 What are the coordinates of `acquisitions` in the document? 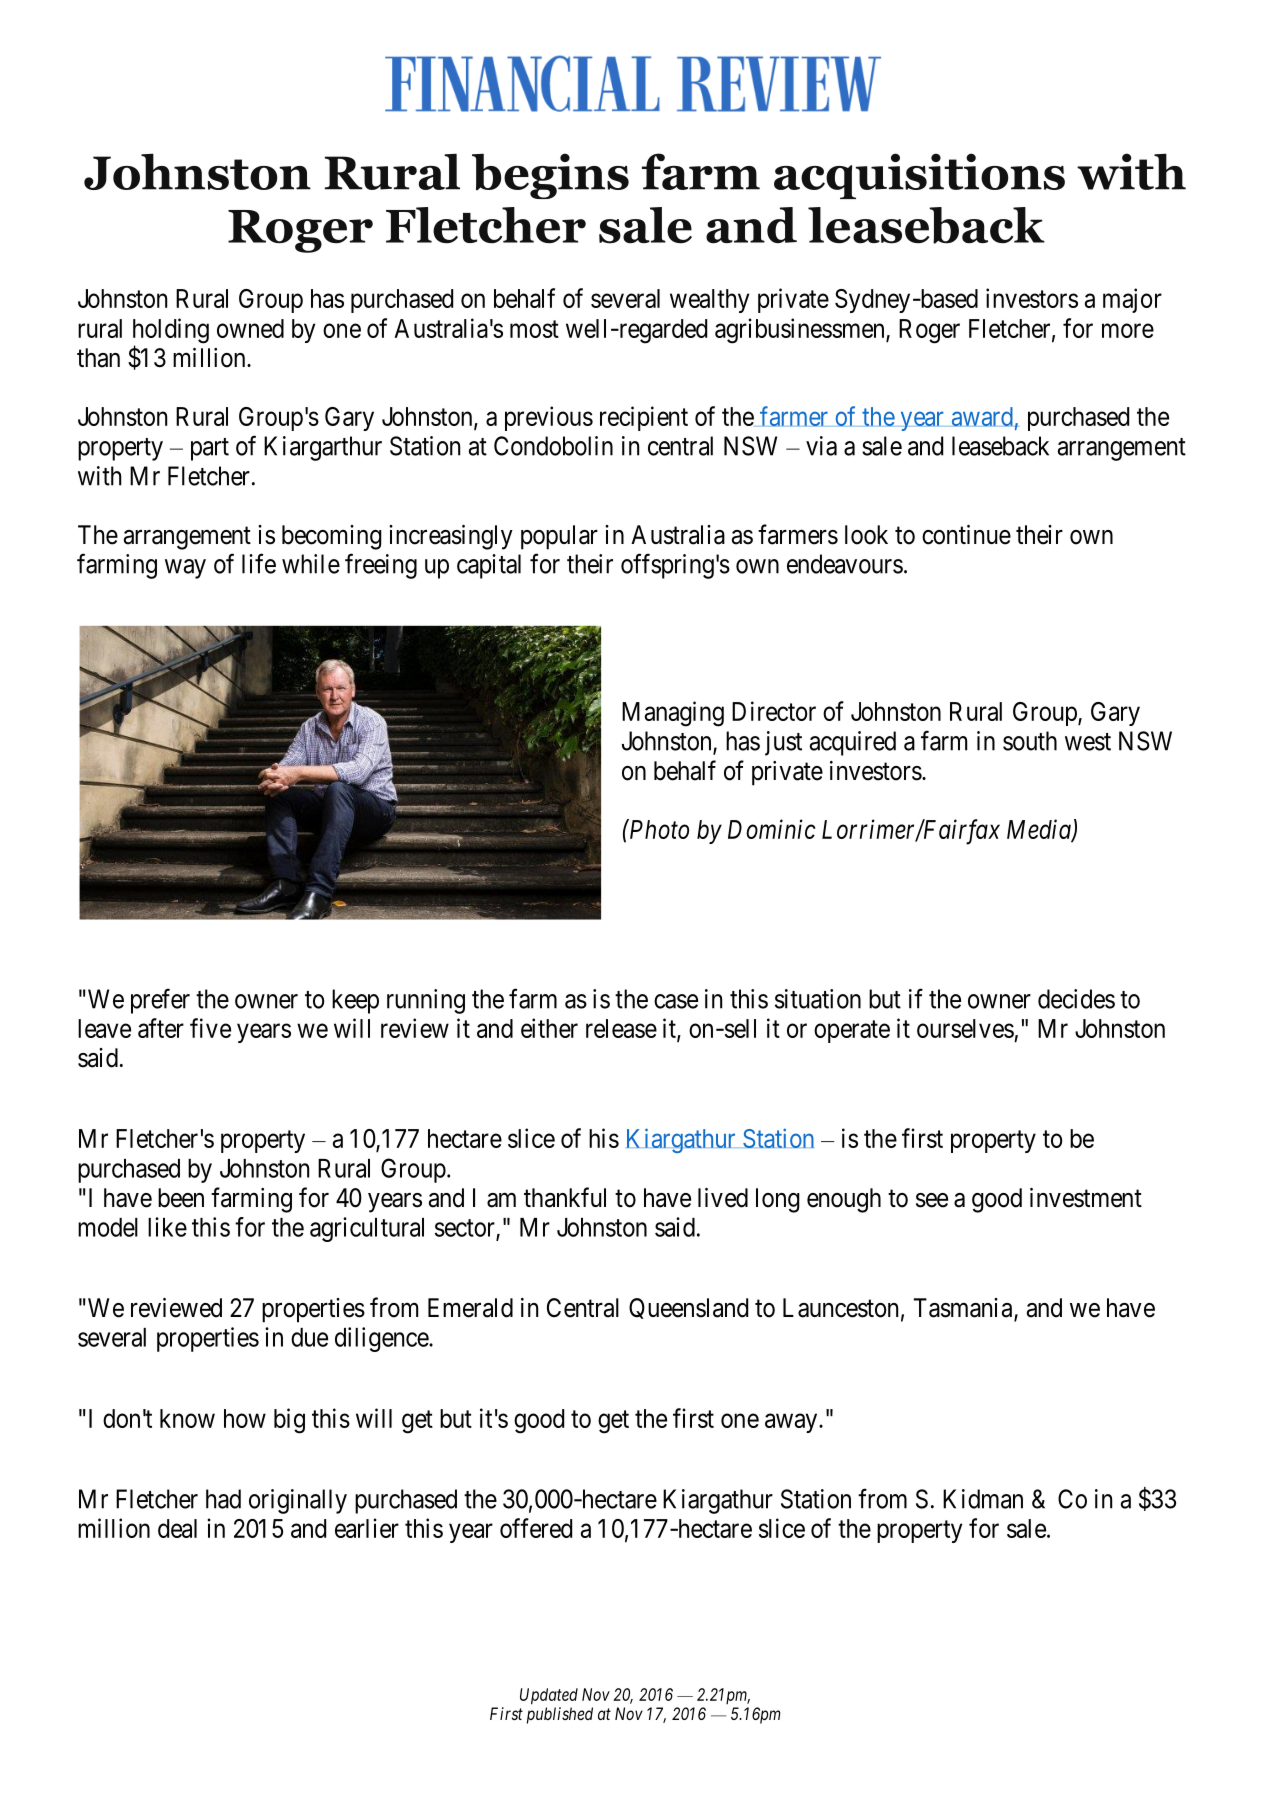 It's located at (919, 176).
